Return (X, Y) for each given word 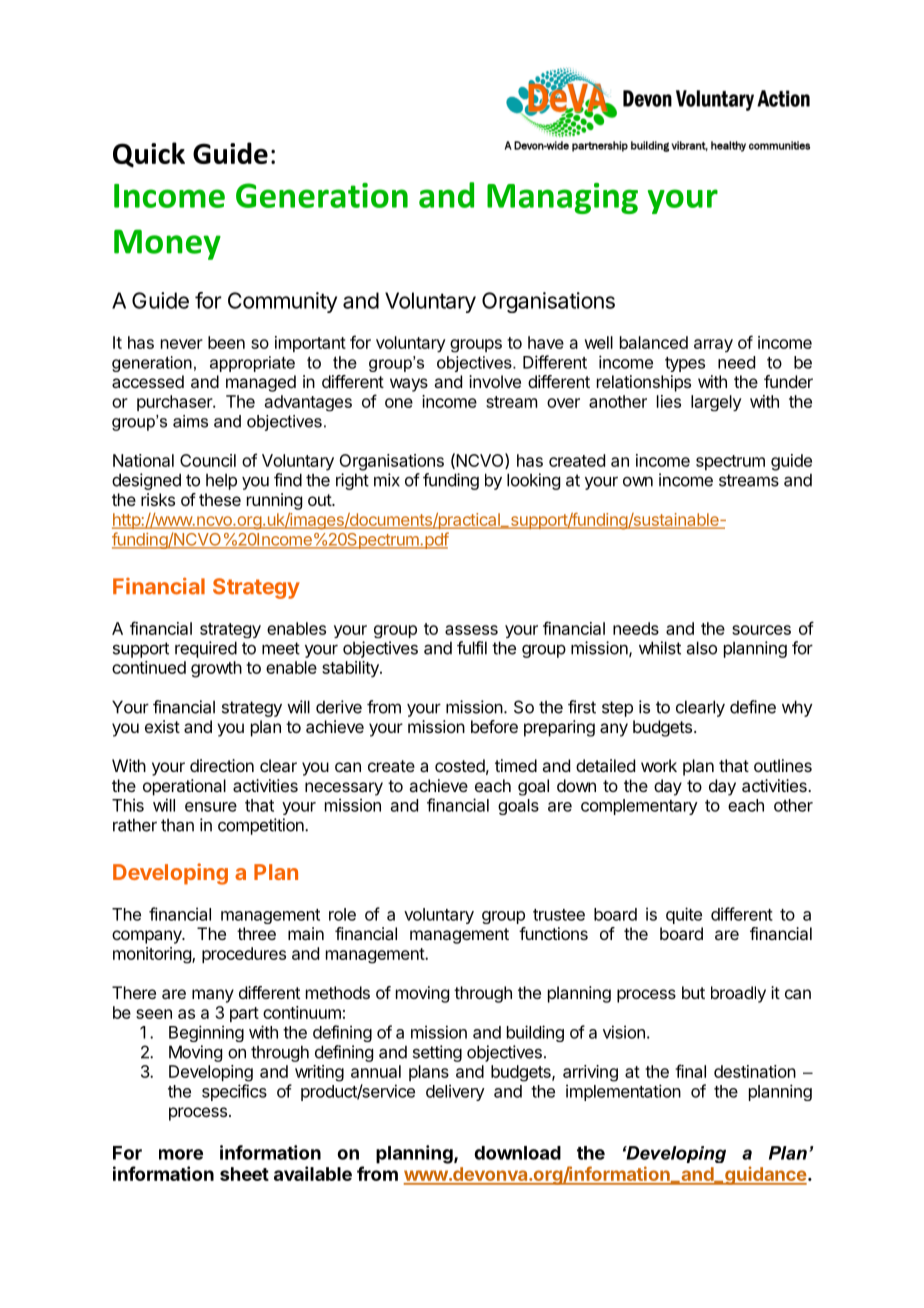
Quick (149, 155)
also (702, 648)
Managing (562, 198)
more (181, 1154)
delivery (455, 1092)
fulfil (472, 648)
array (713, 345)
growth (216, 669)
